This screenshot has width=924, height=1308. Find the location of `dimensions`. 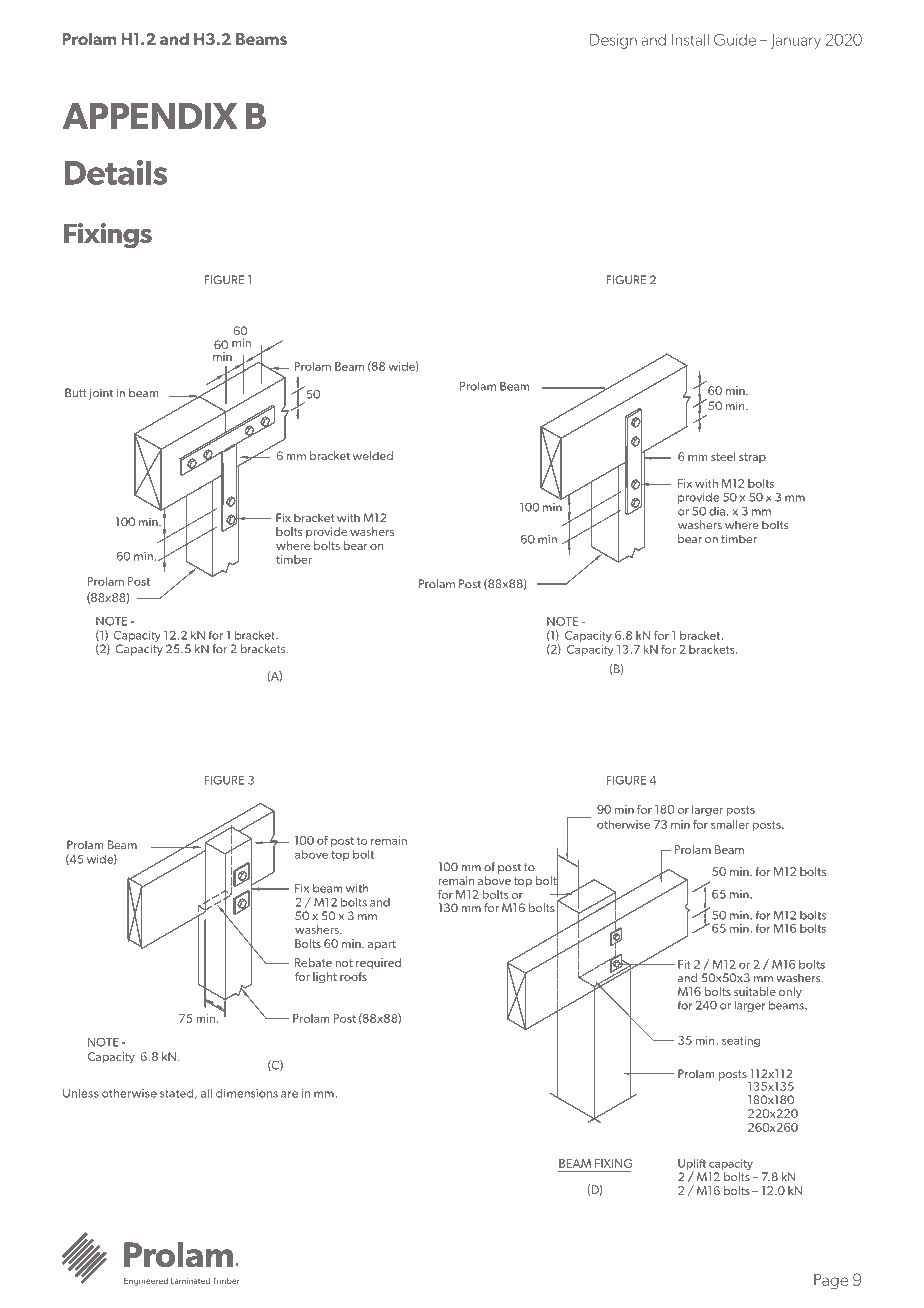

dimensions is located at coordinates (247, 1093).
